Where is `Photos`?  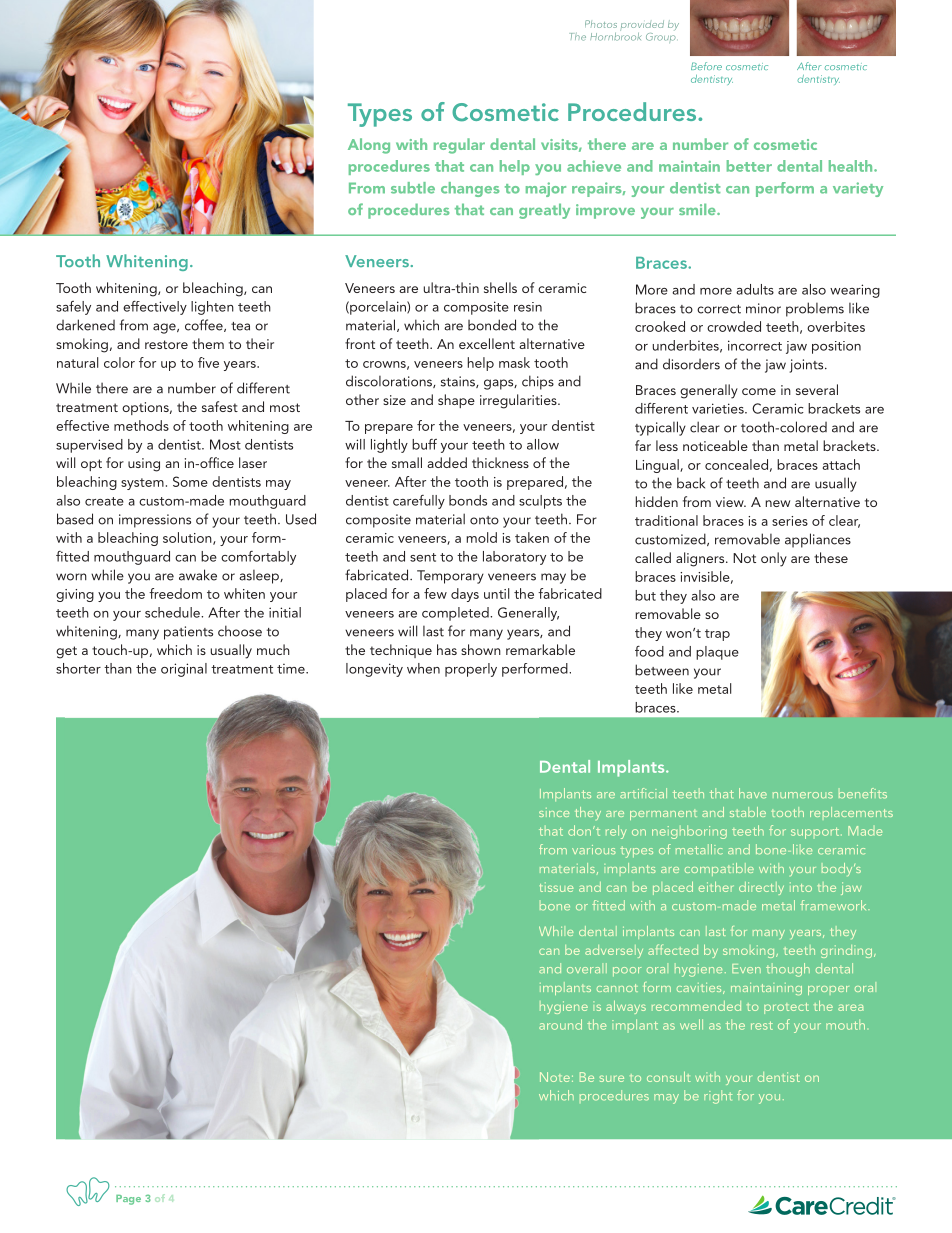 Photos is located at coordinates (601, 24).
